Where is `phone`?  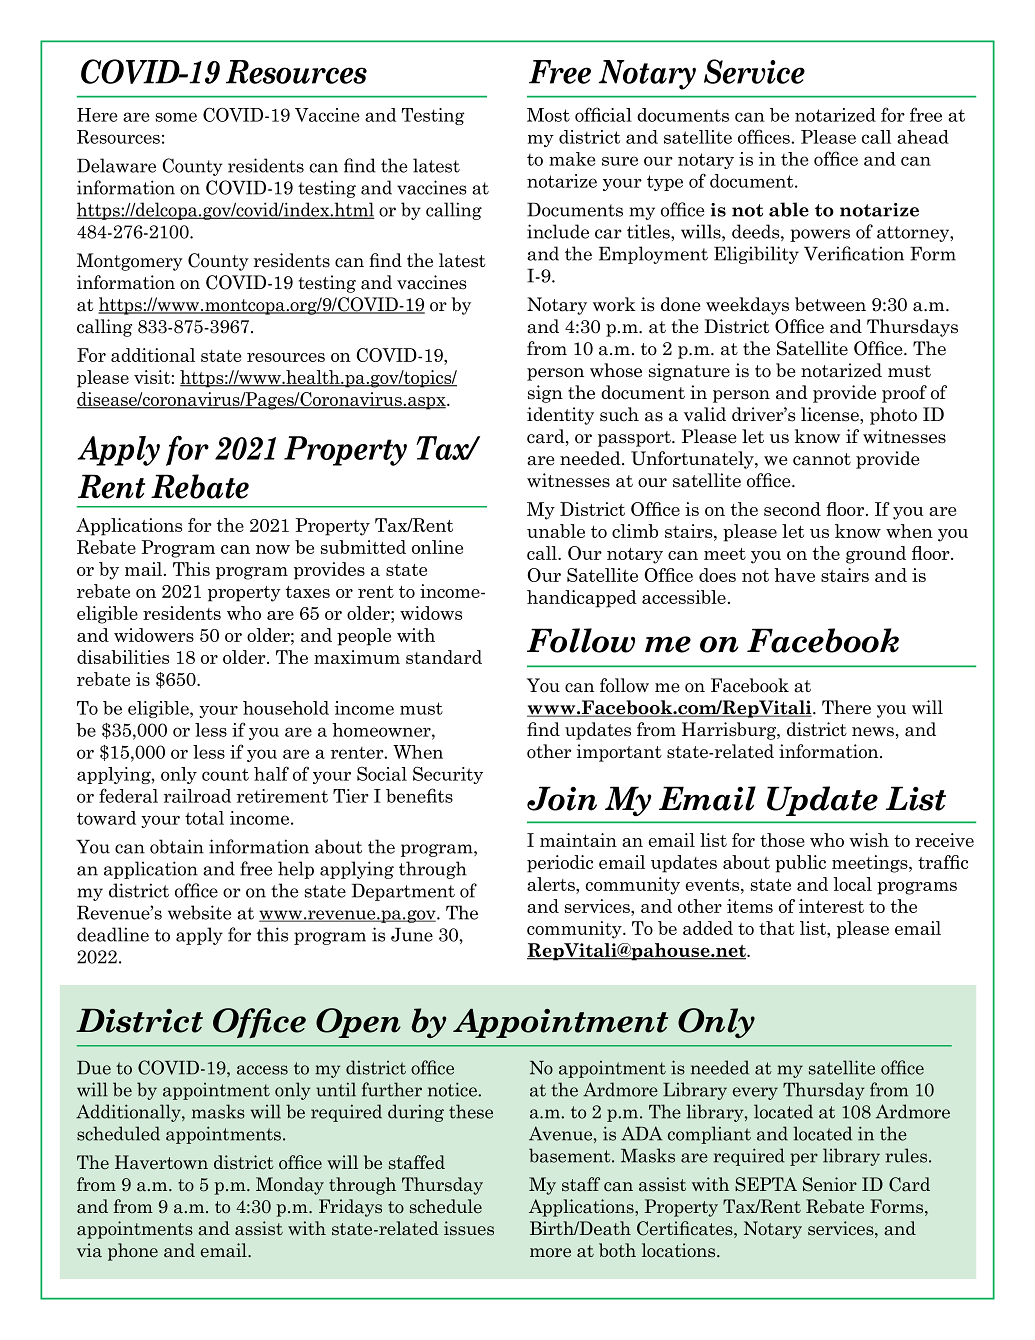 phone is located at coordinates (133, 1252).
